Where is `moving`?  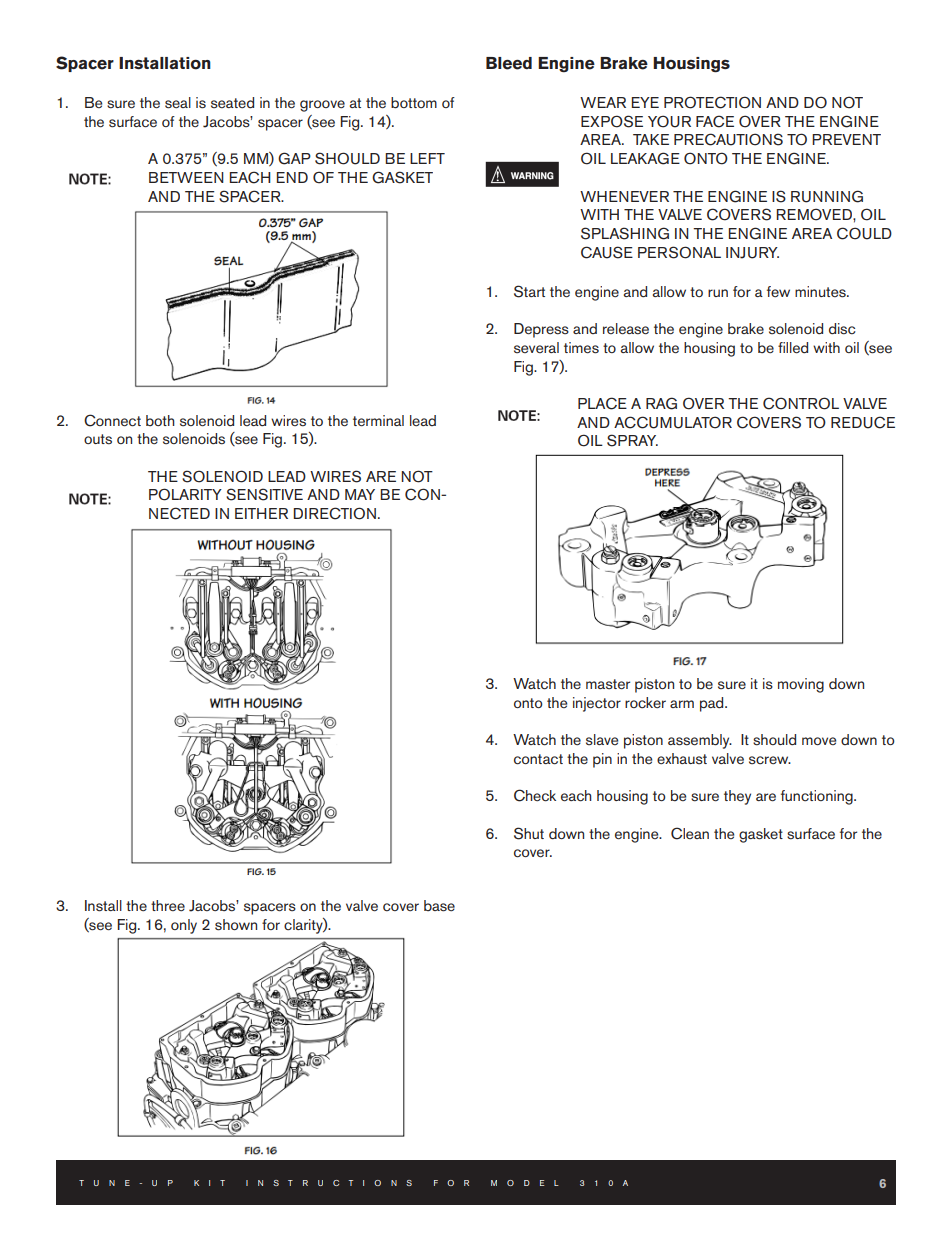 moving is located at coordinates (801, 685).
